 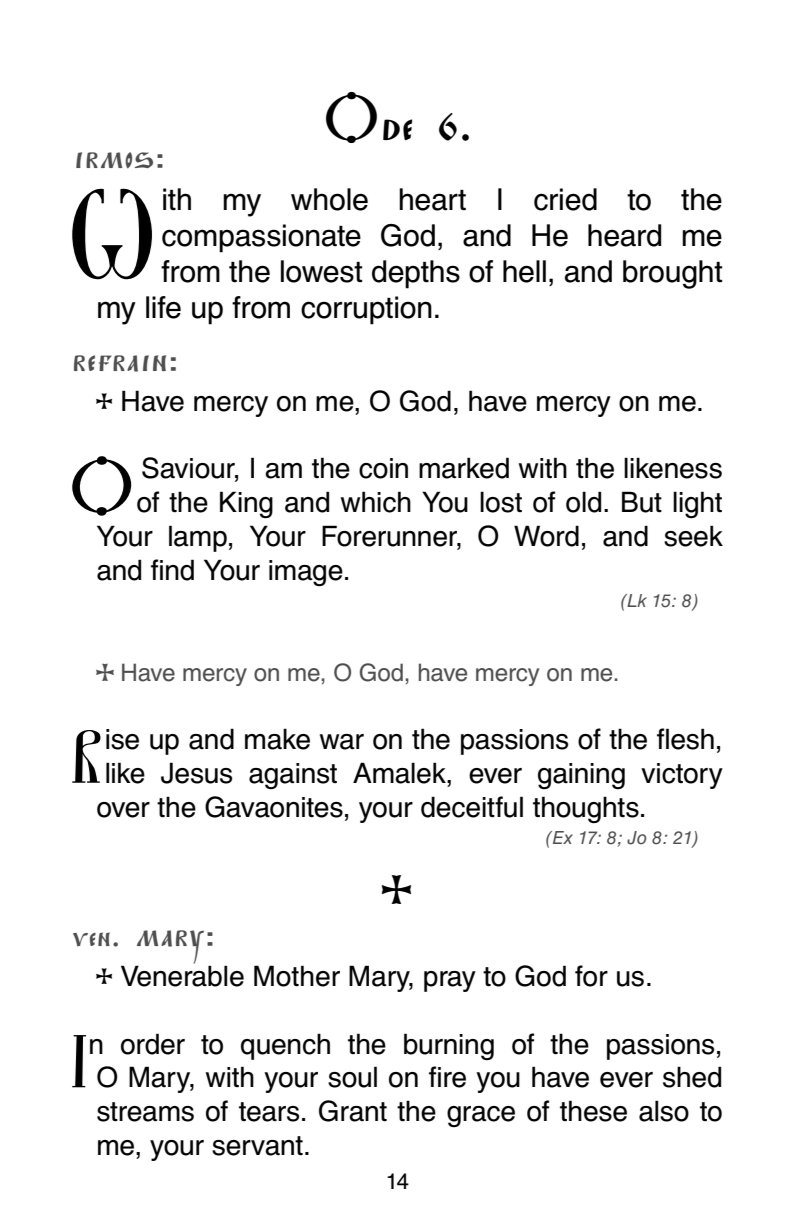 I want to click on make, so click(x=277, y=739).
